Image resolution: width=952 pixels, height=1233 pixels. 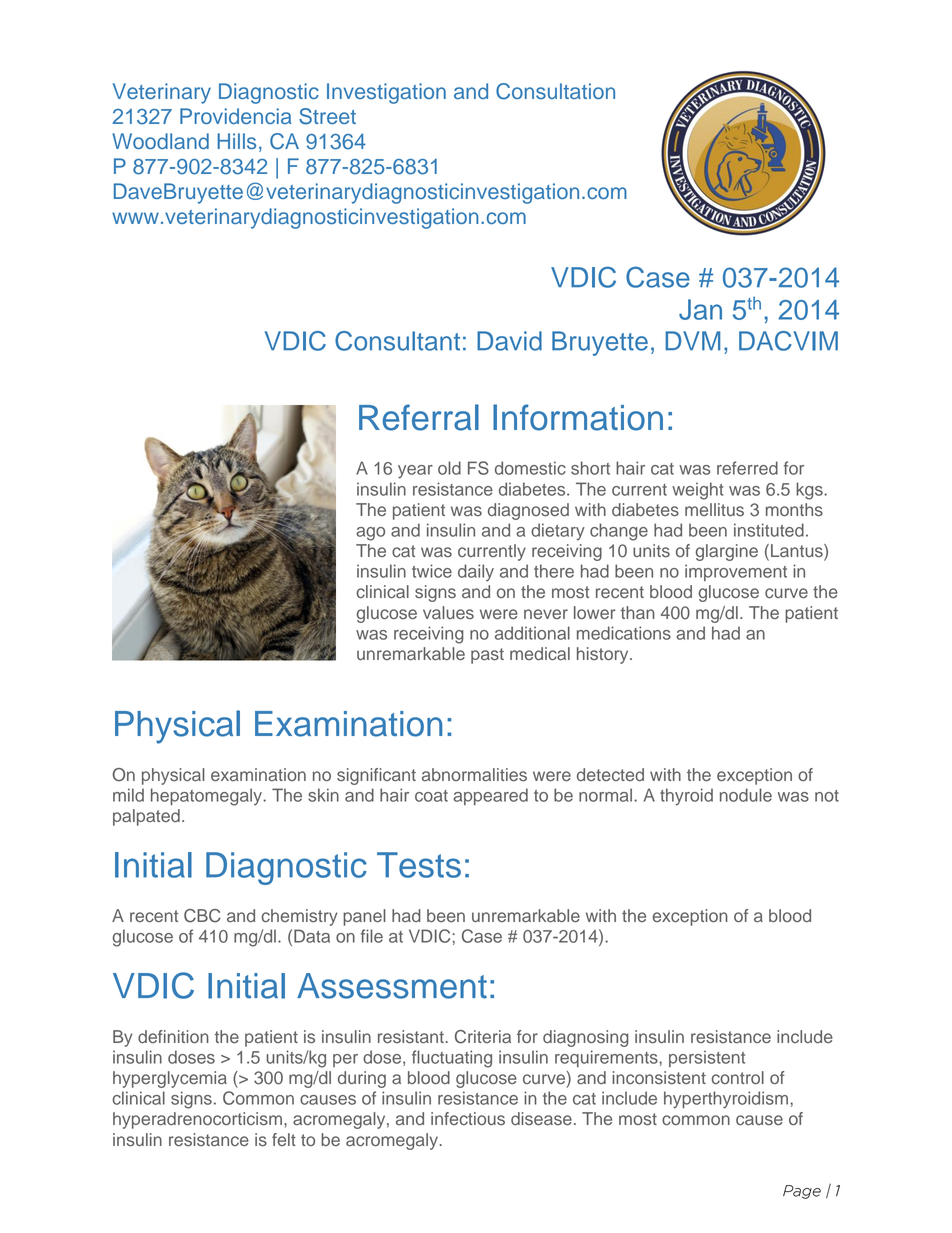 I want to click on referred, so click(x=747, y=468).
